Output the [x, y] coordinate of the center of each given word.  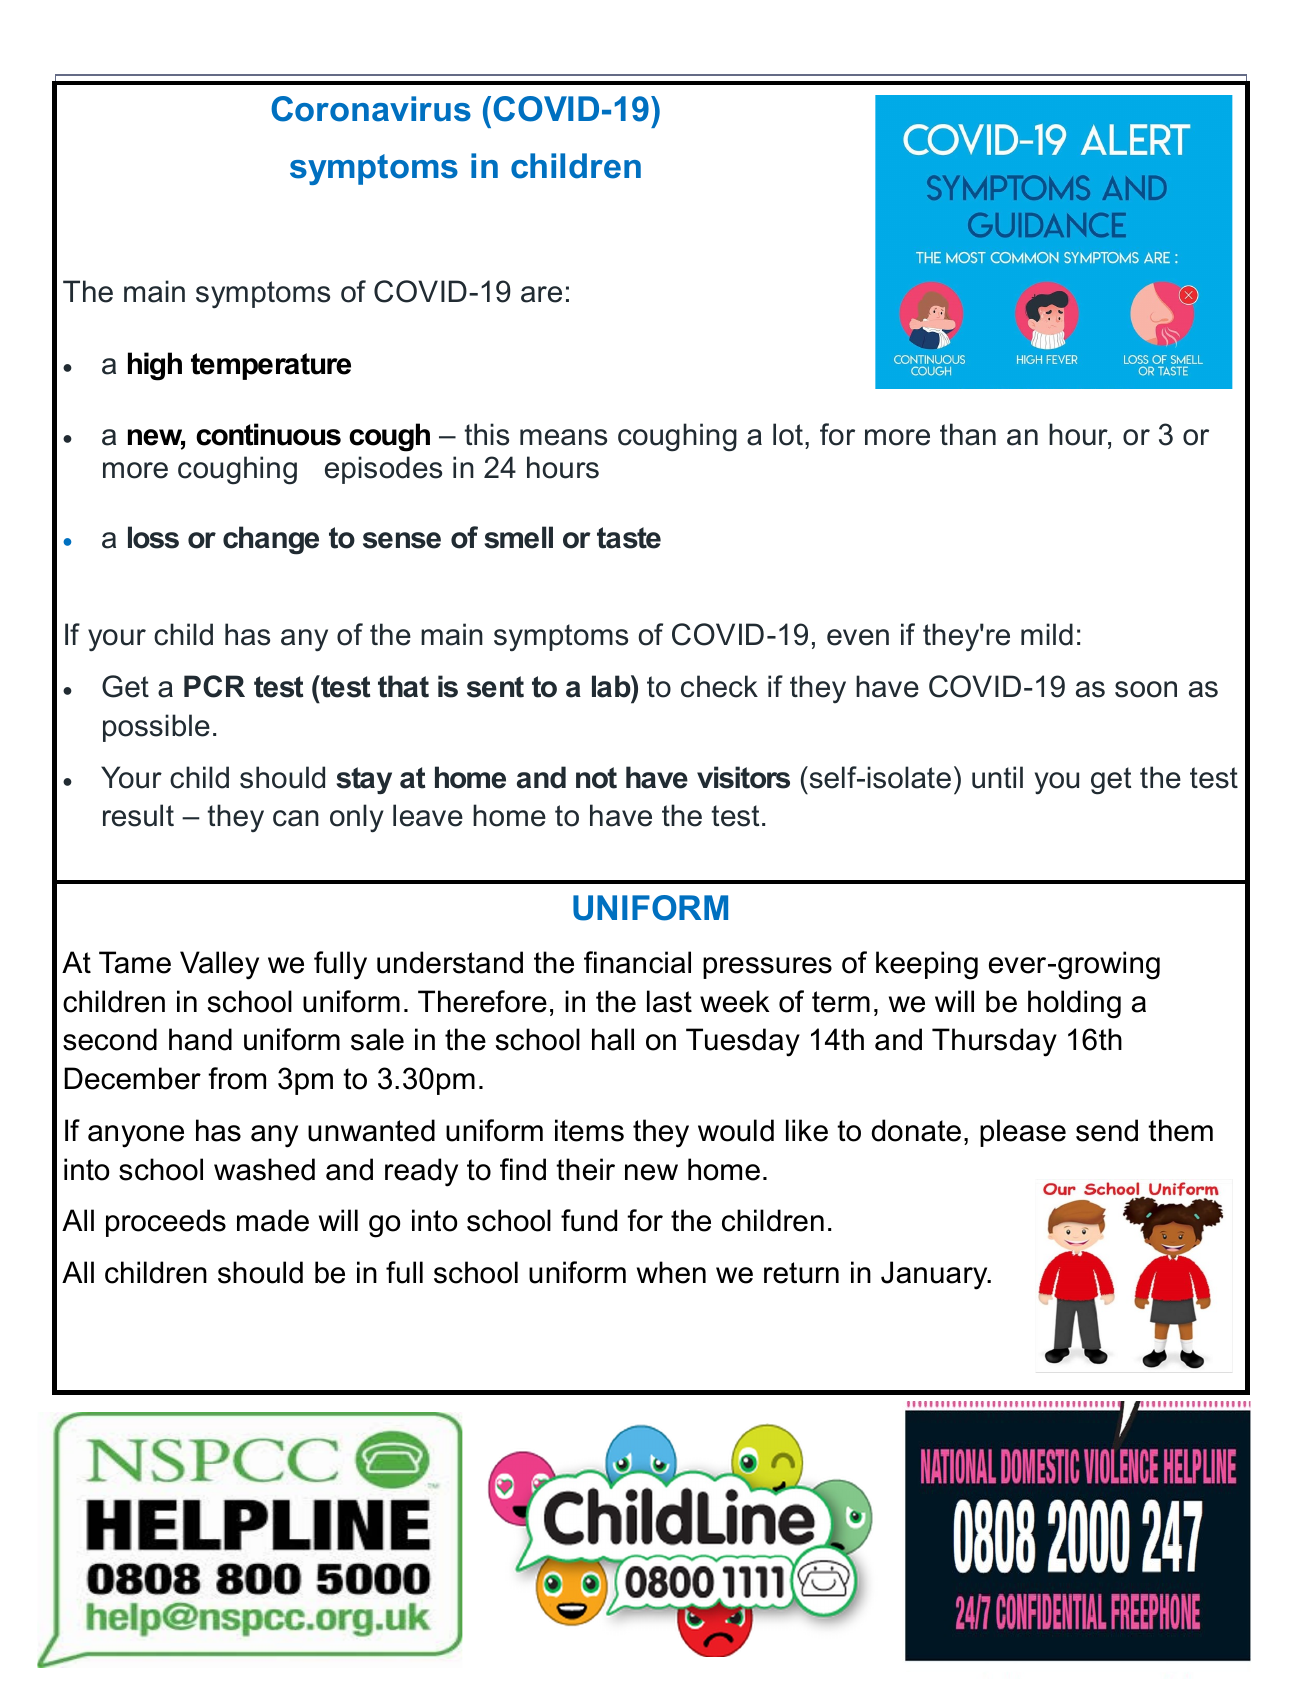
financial [637, 962]
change [271, 540]
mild [1047, 634]
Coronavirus [371, 109]
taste [629, 538]
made [273, 1220]
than [968, 434]
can [296, 818]
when [671, 1272]
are [541, 294]
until [997, 777]
